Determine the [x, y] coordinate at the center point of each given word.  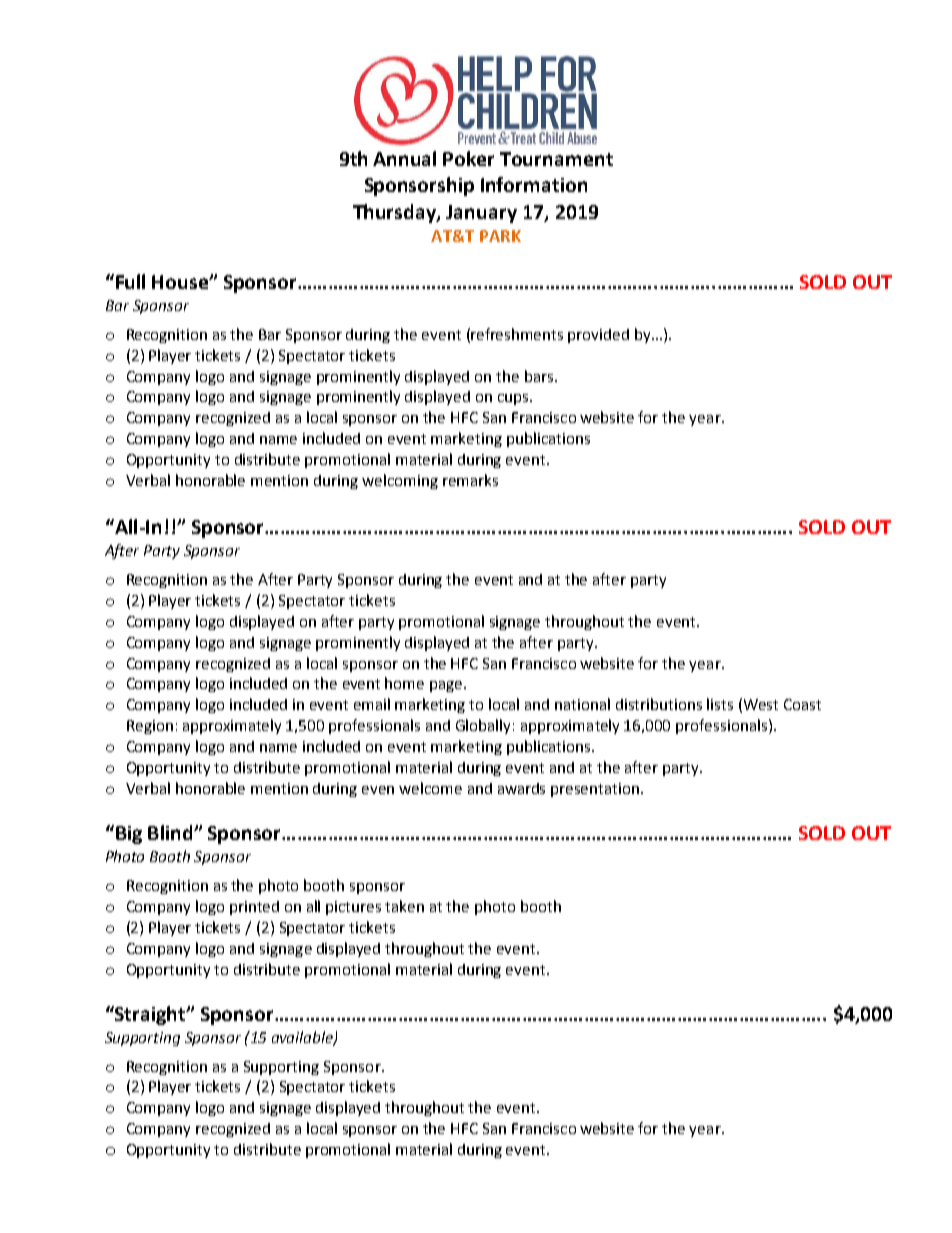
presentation [596, 790]
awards [521, 788]
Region [150, 727]
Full [130, 281]
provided [598, 336]
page [447, 686]
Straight [150, 1015]
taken [404, 906]
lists [720, 704]
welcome [430, 788]
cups [514, 399]
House [181, 282]
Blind [171, 832]
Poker [468, 158]
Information [534, 184]
